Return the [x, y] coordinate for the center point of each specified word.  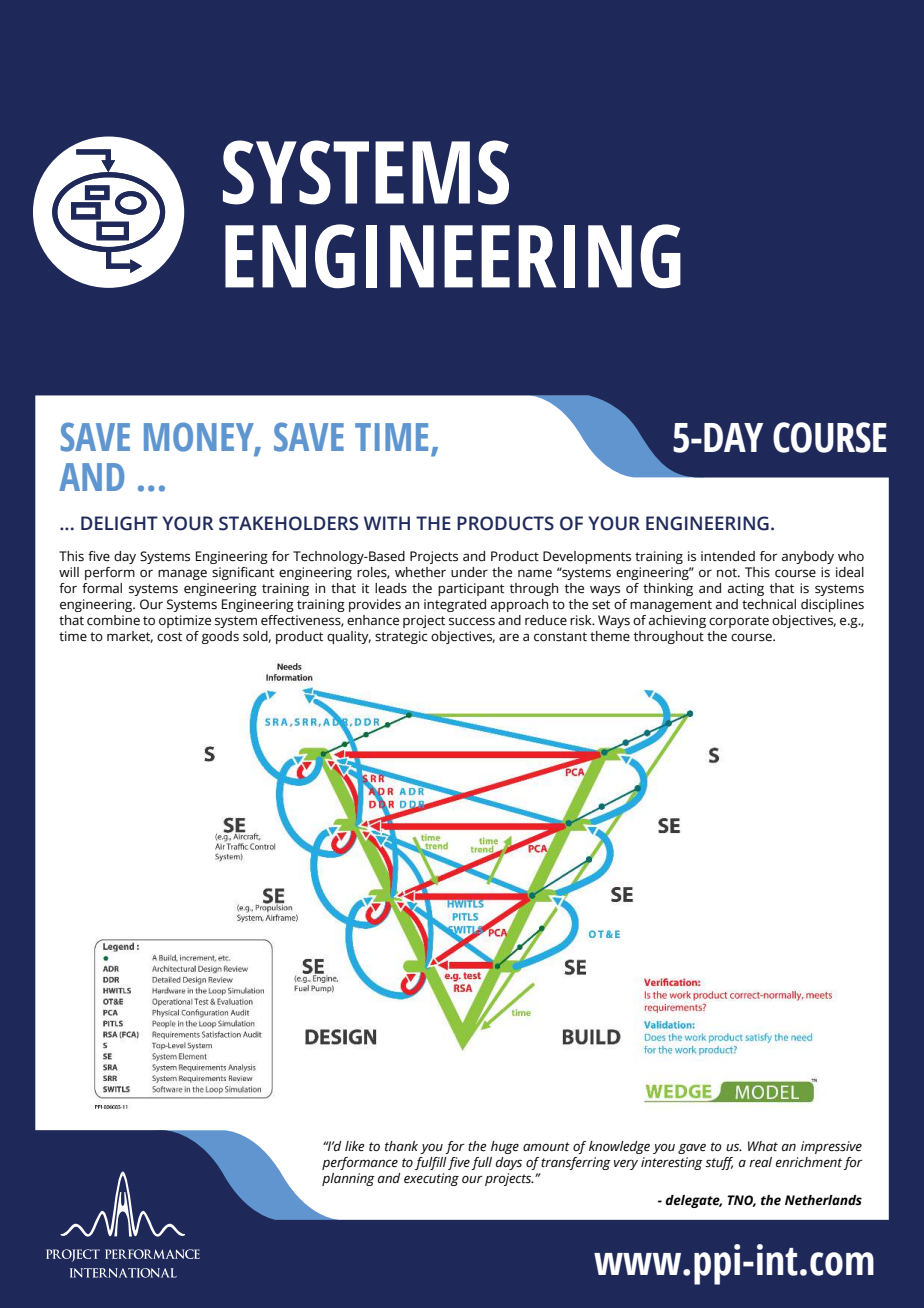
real [760, 1162]
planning [348, 1179]
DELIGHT [119, 523]
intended [728, 556]
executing [431, 1179]
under [469, 572]
